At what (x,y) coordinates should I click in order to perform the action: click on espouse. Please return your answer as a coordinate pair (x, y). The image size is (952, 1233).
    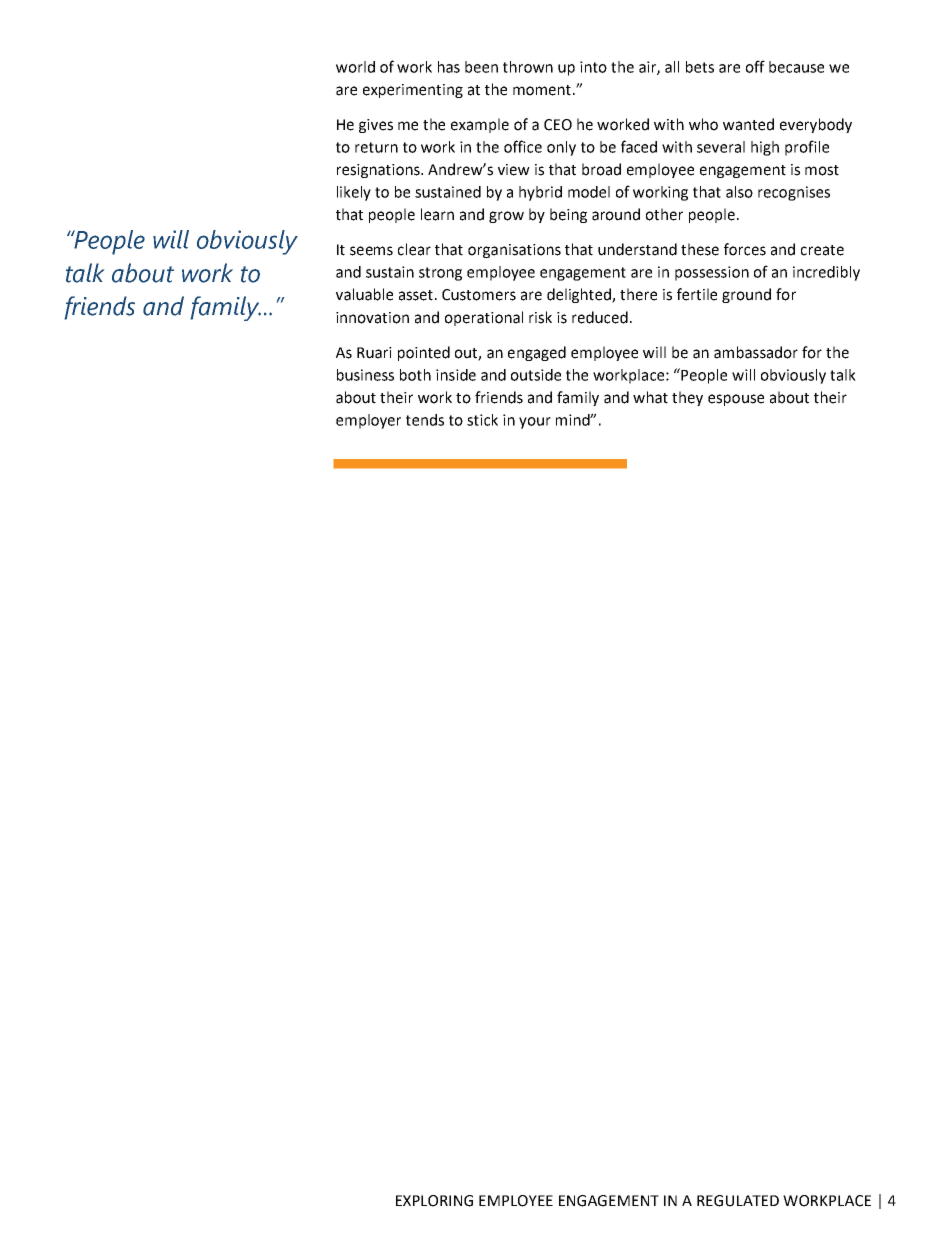
    Looking at the image, I should click on (736, 400).
